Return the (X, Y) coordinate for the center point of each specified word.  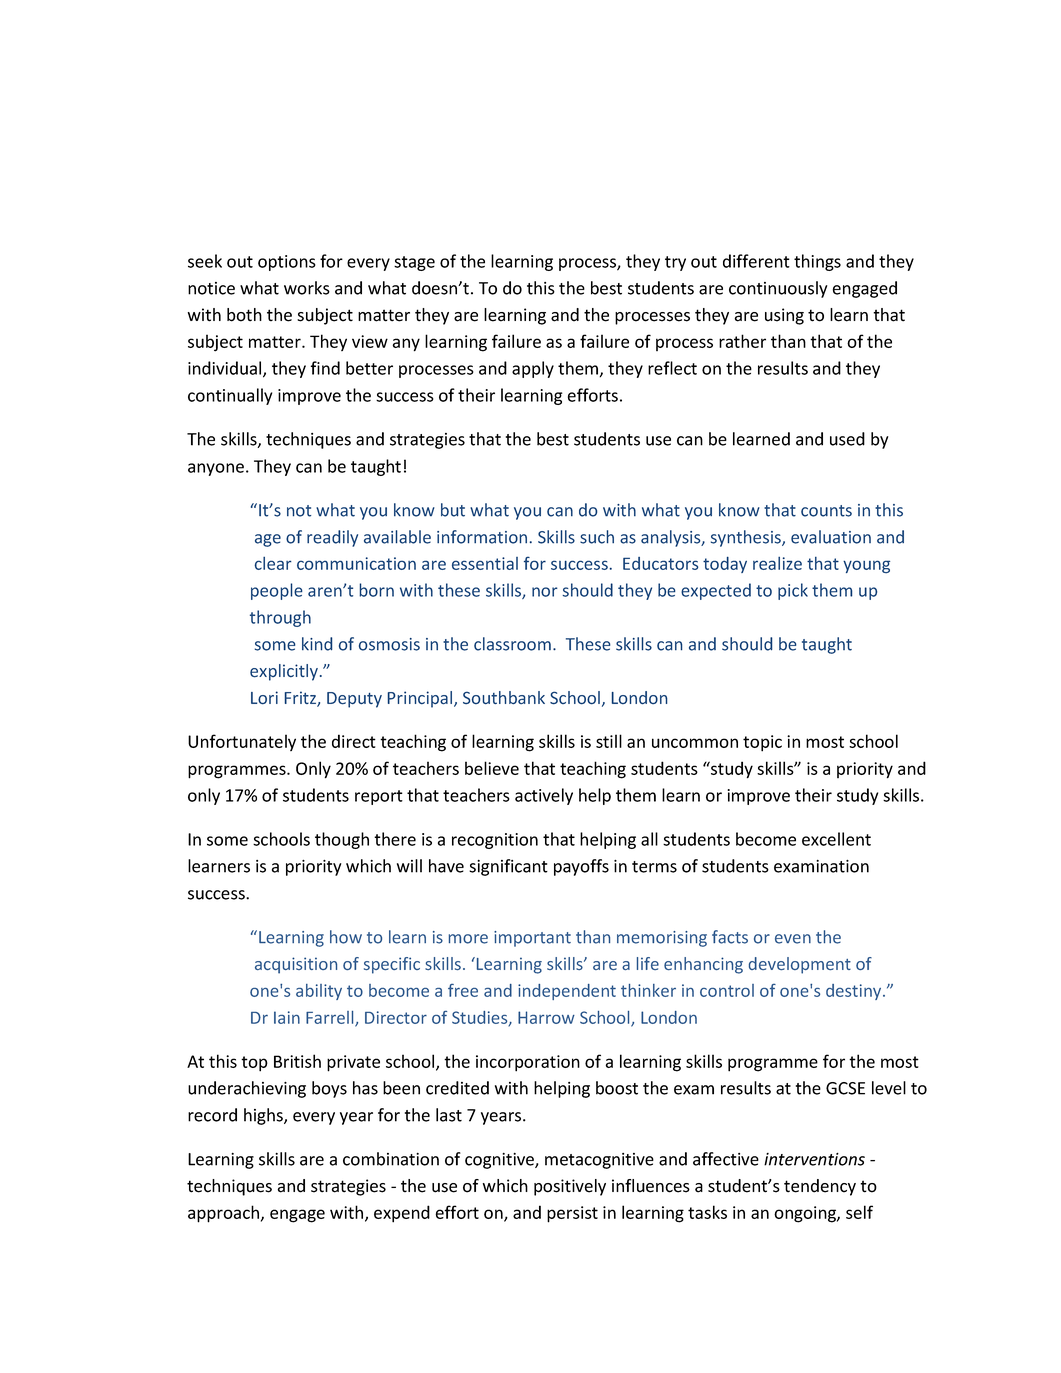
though (342, 840)
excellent (836, 839)
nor (545, 592)
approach (225, 1214)
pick (793, 591)
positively (570, 1187)
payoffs (581, 867)
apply (533, 369)
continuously (778, 289)
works (307, 288)
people (276, 591)
